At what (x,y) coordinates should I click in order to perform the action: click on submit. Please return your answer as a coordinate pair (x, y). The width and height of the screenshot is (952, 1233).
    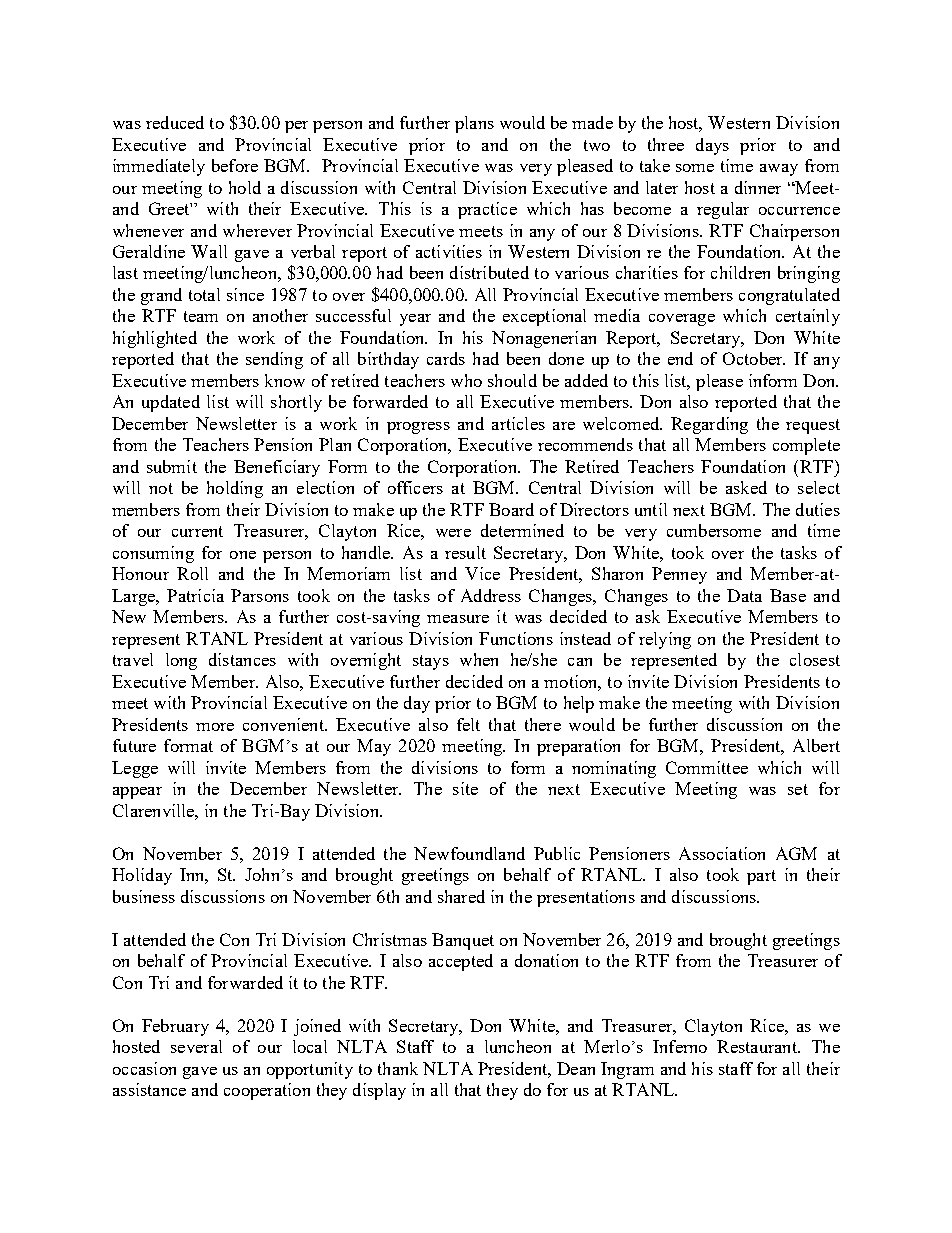
    Looking at the image, I should click on (172, 466).
